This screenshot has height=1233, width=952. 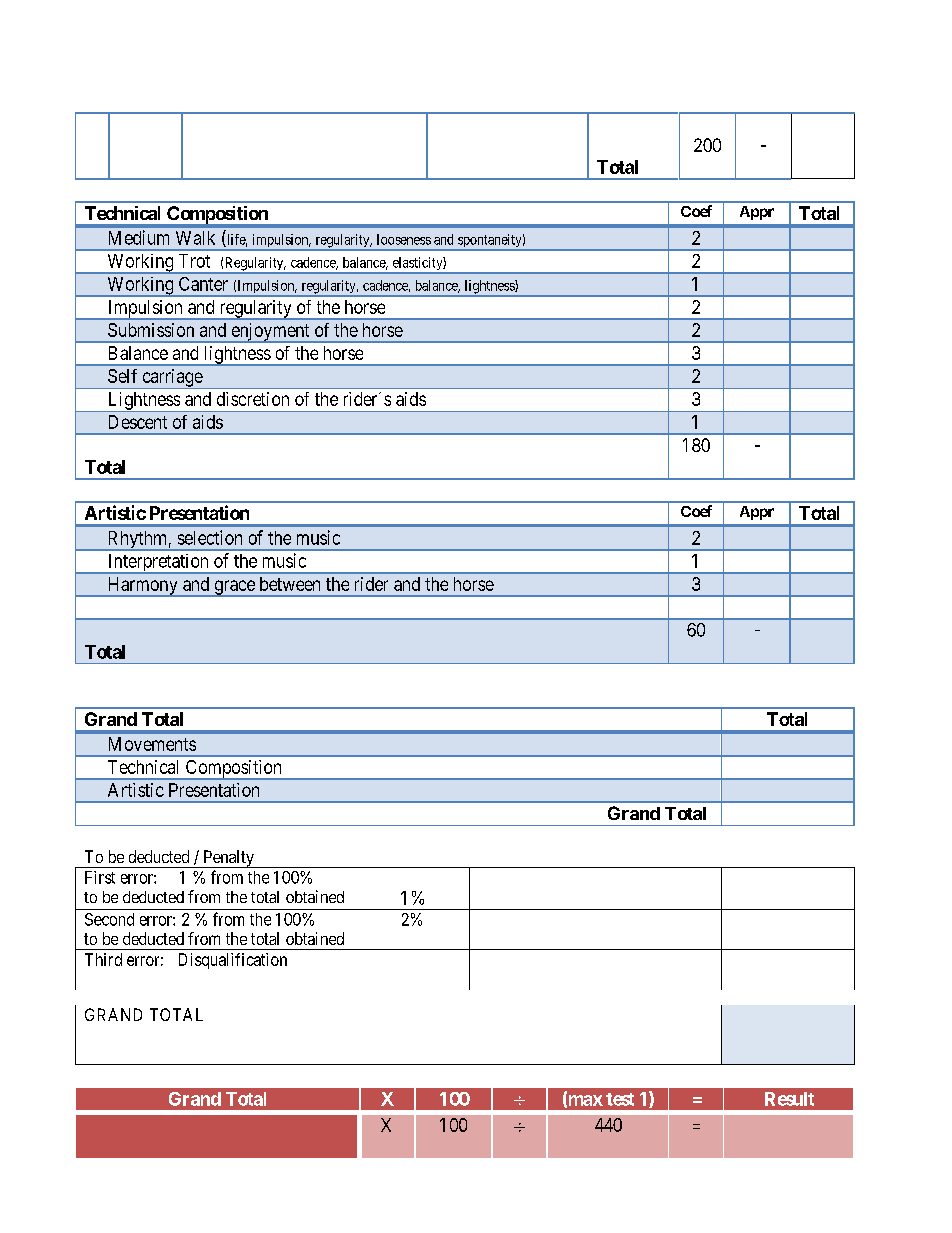 What do you see at coordinates (152, 744) in the screenshot?
I see `Movements` at bounding box center [152, 744].
